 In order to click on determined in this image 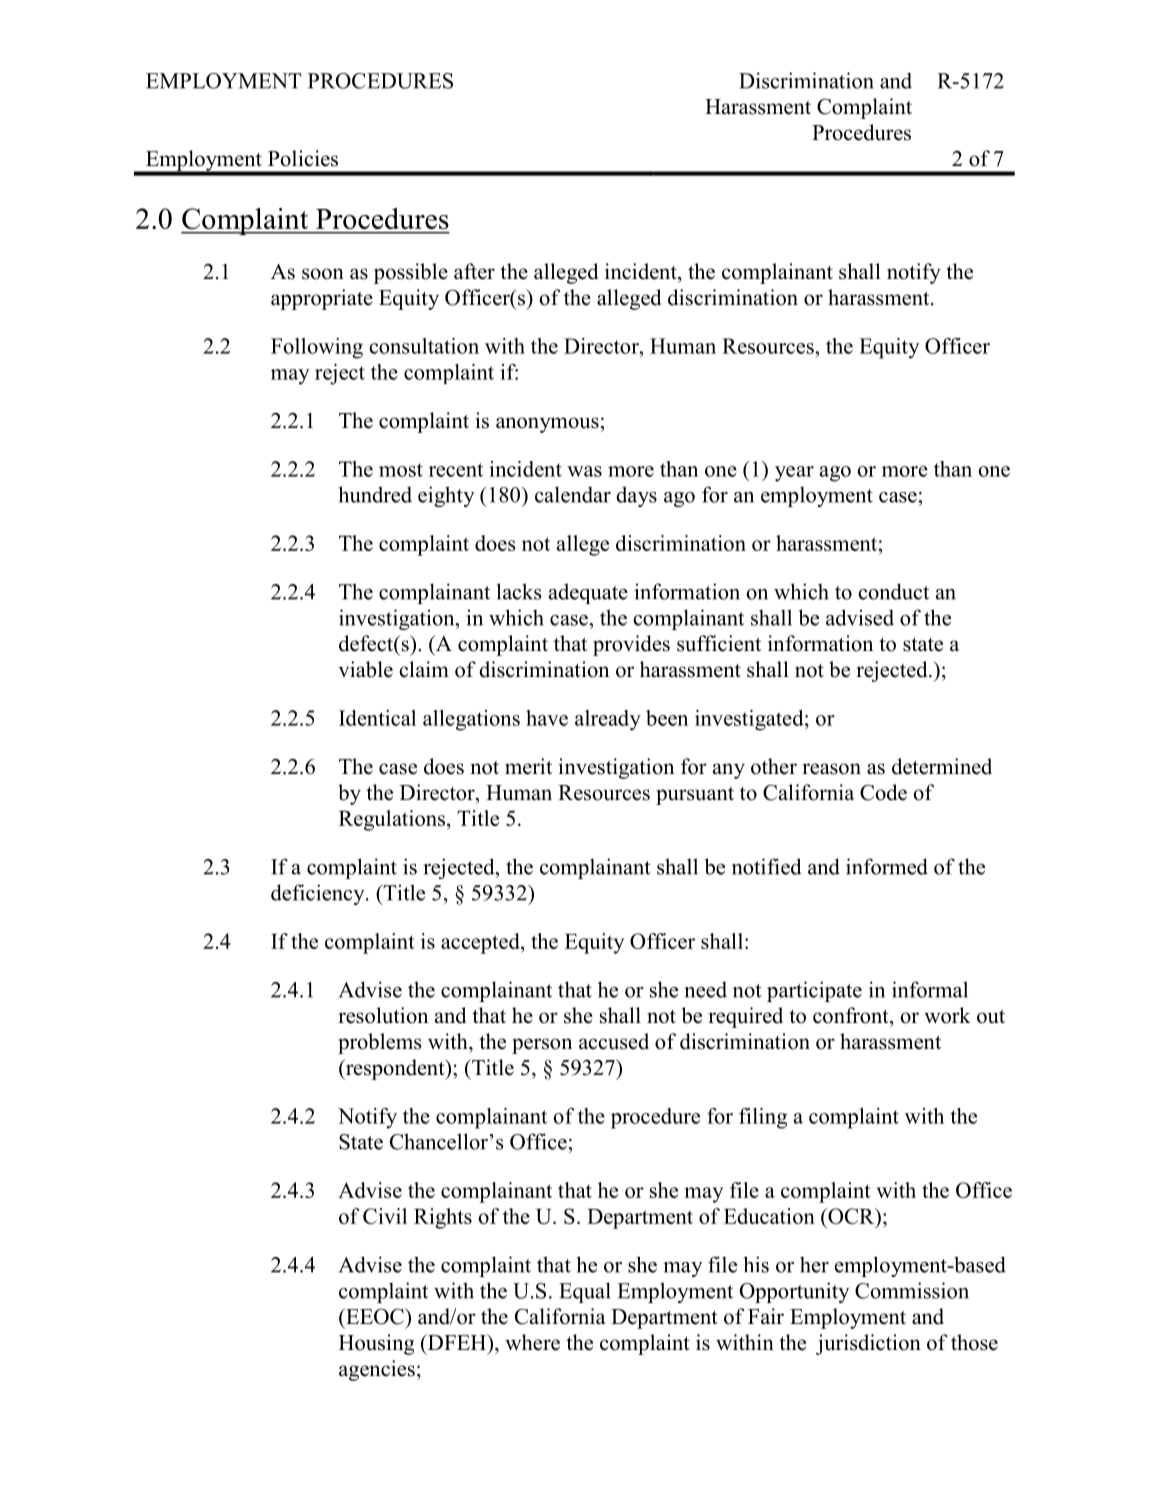, I will do `click(942, 766)`.
